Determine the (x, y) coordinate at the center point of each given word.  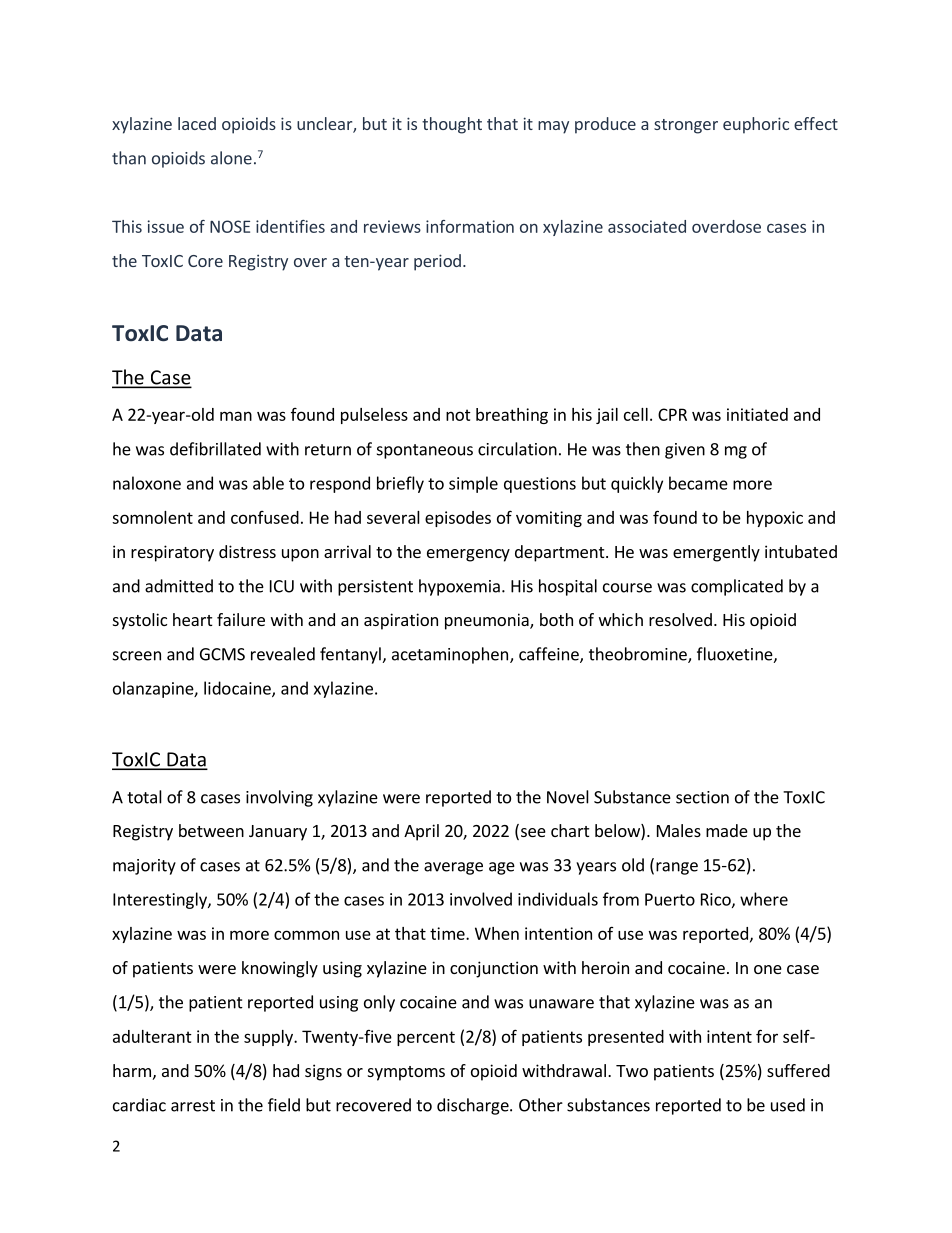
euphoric (756, 125)
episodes (458, 519)
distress (247, 551)
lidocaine (238, 689)
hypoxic (775, 519)
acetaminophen (450, 655)
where (764, 899)
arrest (193, 1106)
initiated (757, 414)
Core (205, 261)
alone (231, 158)
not (458, 415)
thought (452, 125)
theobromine (639, 655)
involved (481, 899)
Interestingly (161, 900)
